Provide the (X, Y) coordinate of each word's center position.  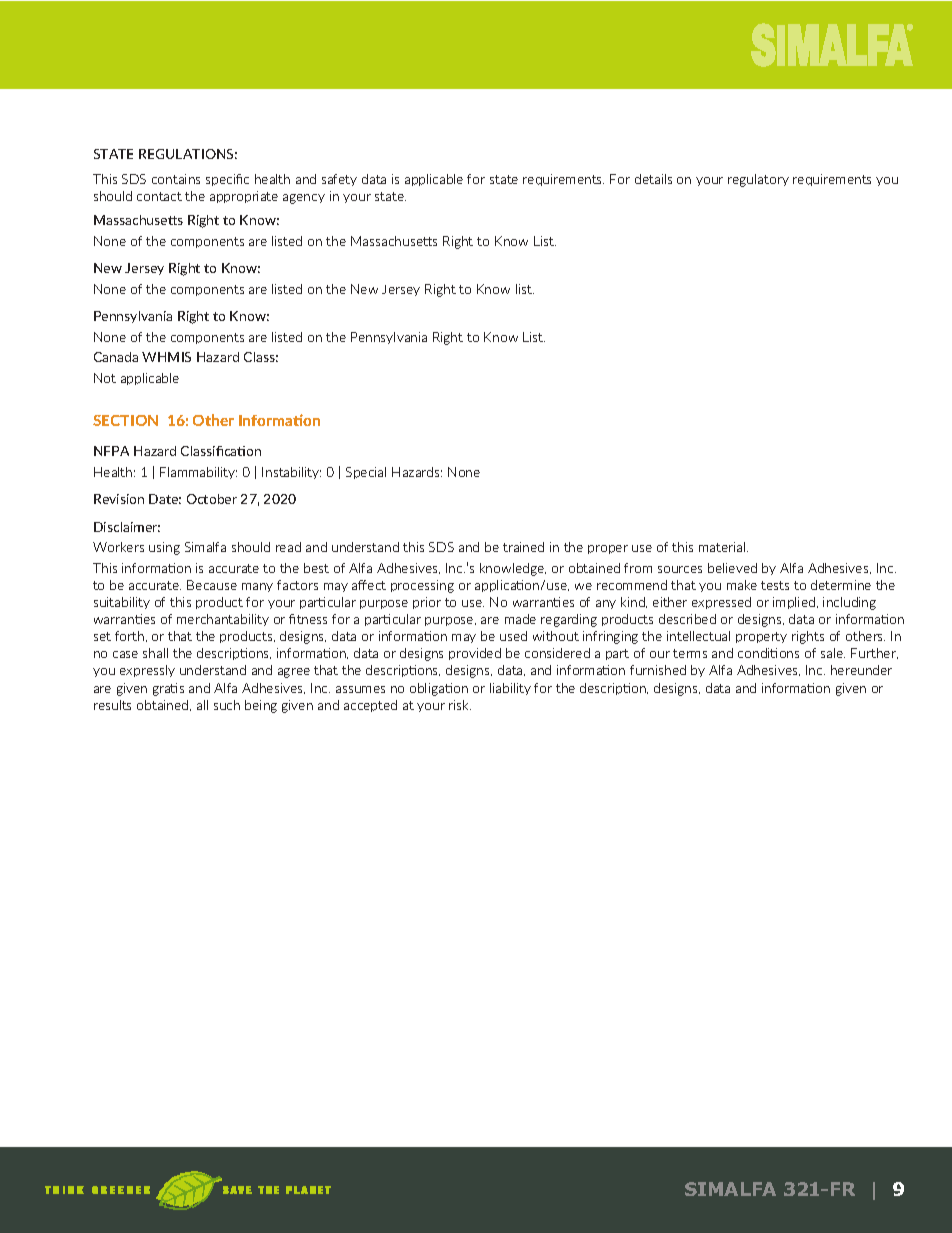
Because (212, 585)
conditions (768, 653)
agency (304, 199)
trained (523, 547)
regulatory (758, 180)
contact (159, 196)
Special (366, 473)
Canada (116, 357)
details (653, 179)
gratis (168, 689)
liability (510, 689)
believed (732, 568)
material (723, 547)
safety (339, 180)
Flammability (198, 473)
